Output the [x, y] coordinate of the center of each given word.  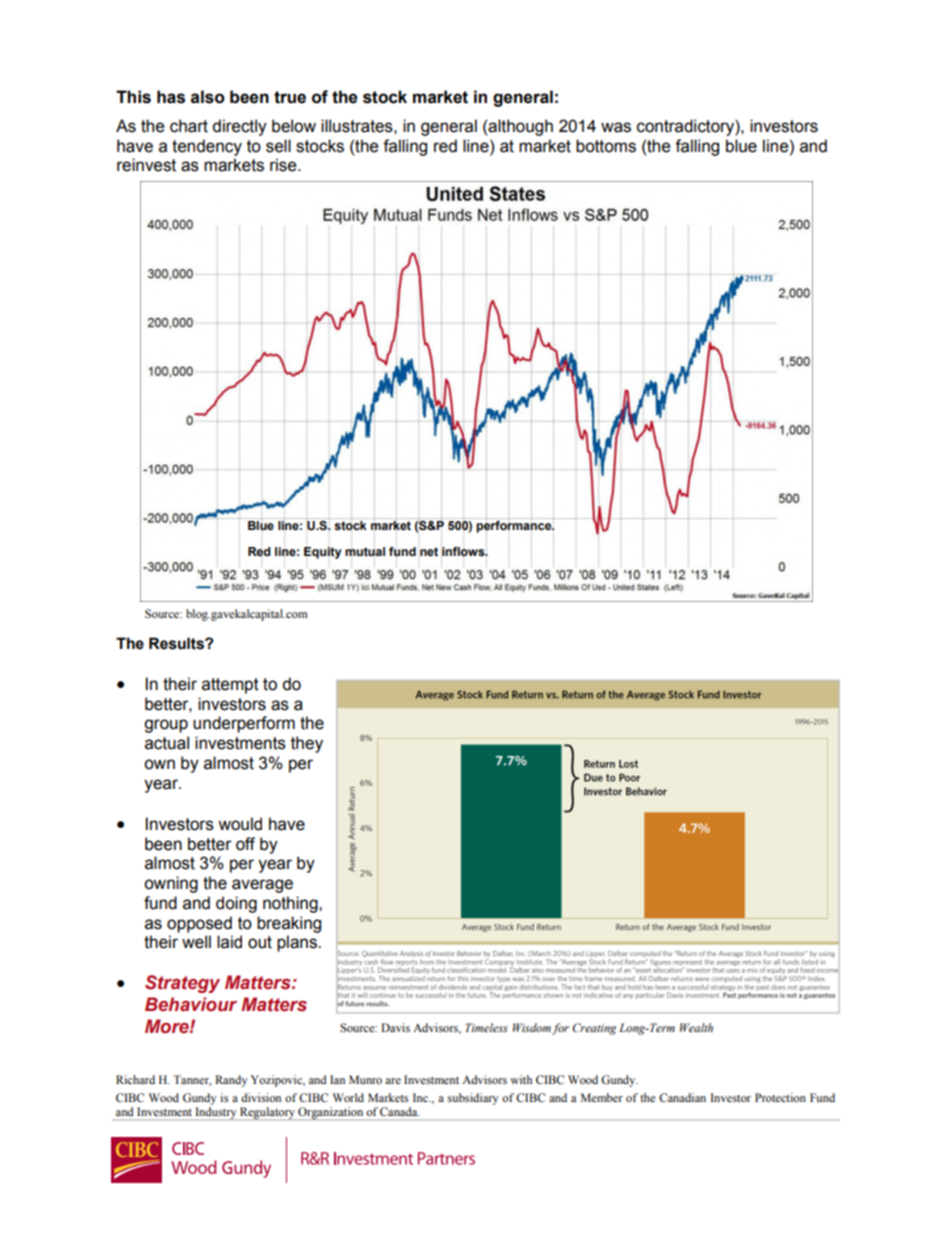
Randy [231, 1081]
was [616, 127]
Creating [594, 1029]
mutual [365, 551]
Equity [323, 553]
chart [189, 126]
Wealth [696, 1027]
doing [236, 904]
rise [284, 165]
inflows [464, 551]
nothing [291, 904]
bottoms [606, 146]
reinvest [146, 165]
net [429, 551]
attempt [230, 686]
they [307, 744]
